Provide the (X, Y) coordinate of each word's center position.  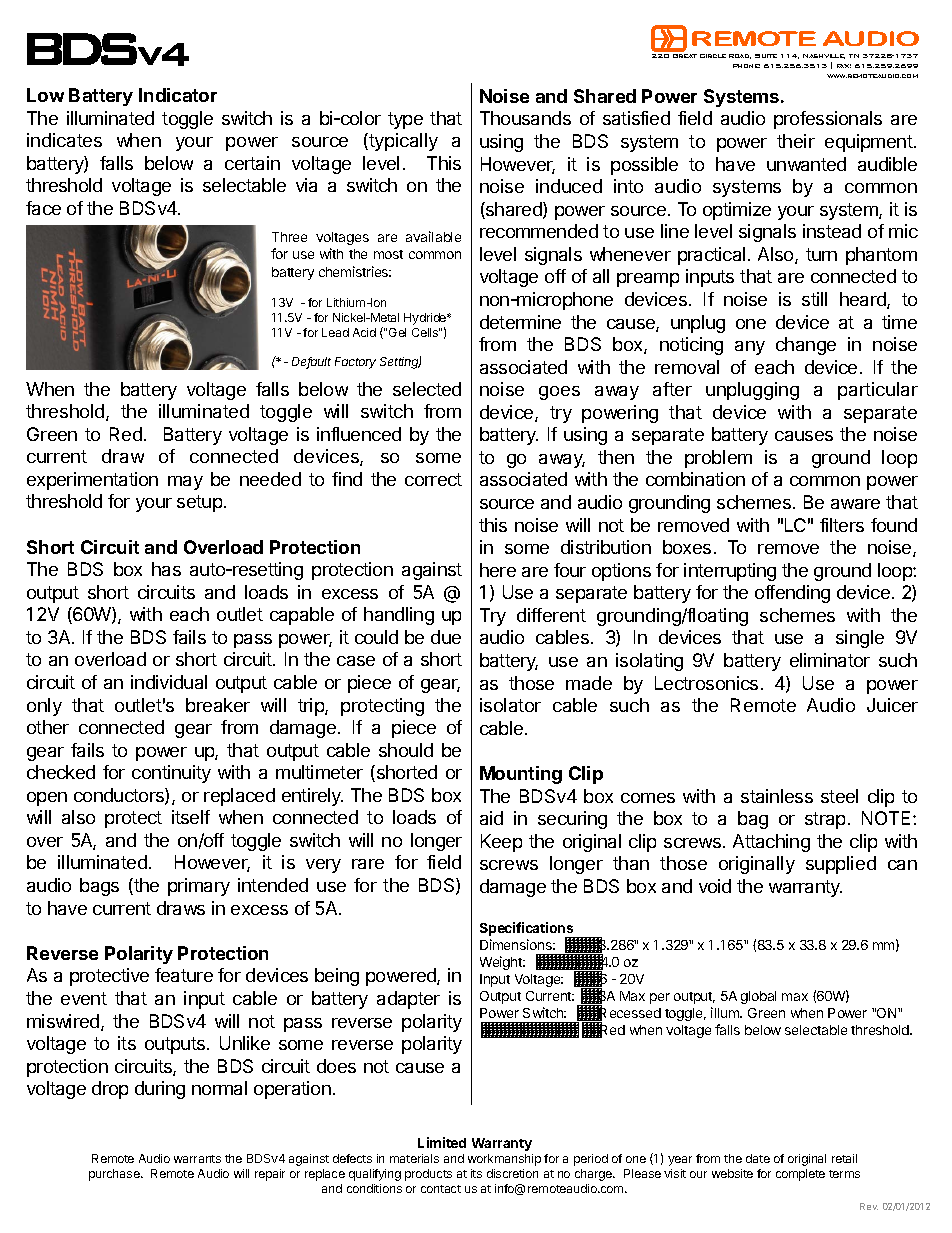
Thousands (525, 118)
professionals (828, 120)
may (185, 483)
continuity (171, 774)
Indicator (178, 95)
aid (491, 818)
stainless (777, 796)
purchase (115, 1175)
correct (433, 479)
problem (718, 459)
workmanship (504, 1160)
